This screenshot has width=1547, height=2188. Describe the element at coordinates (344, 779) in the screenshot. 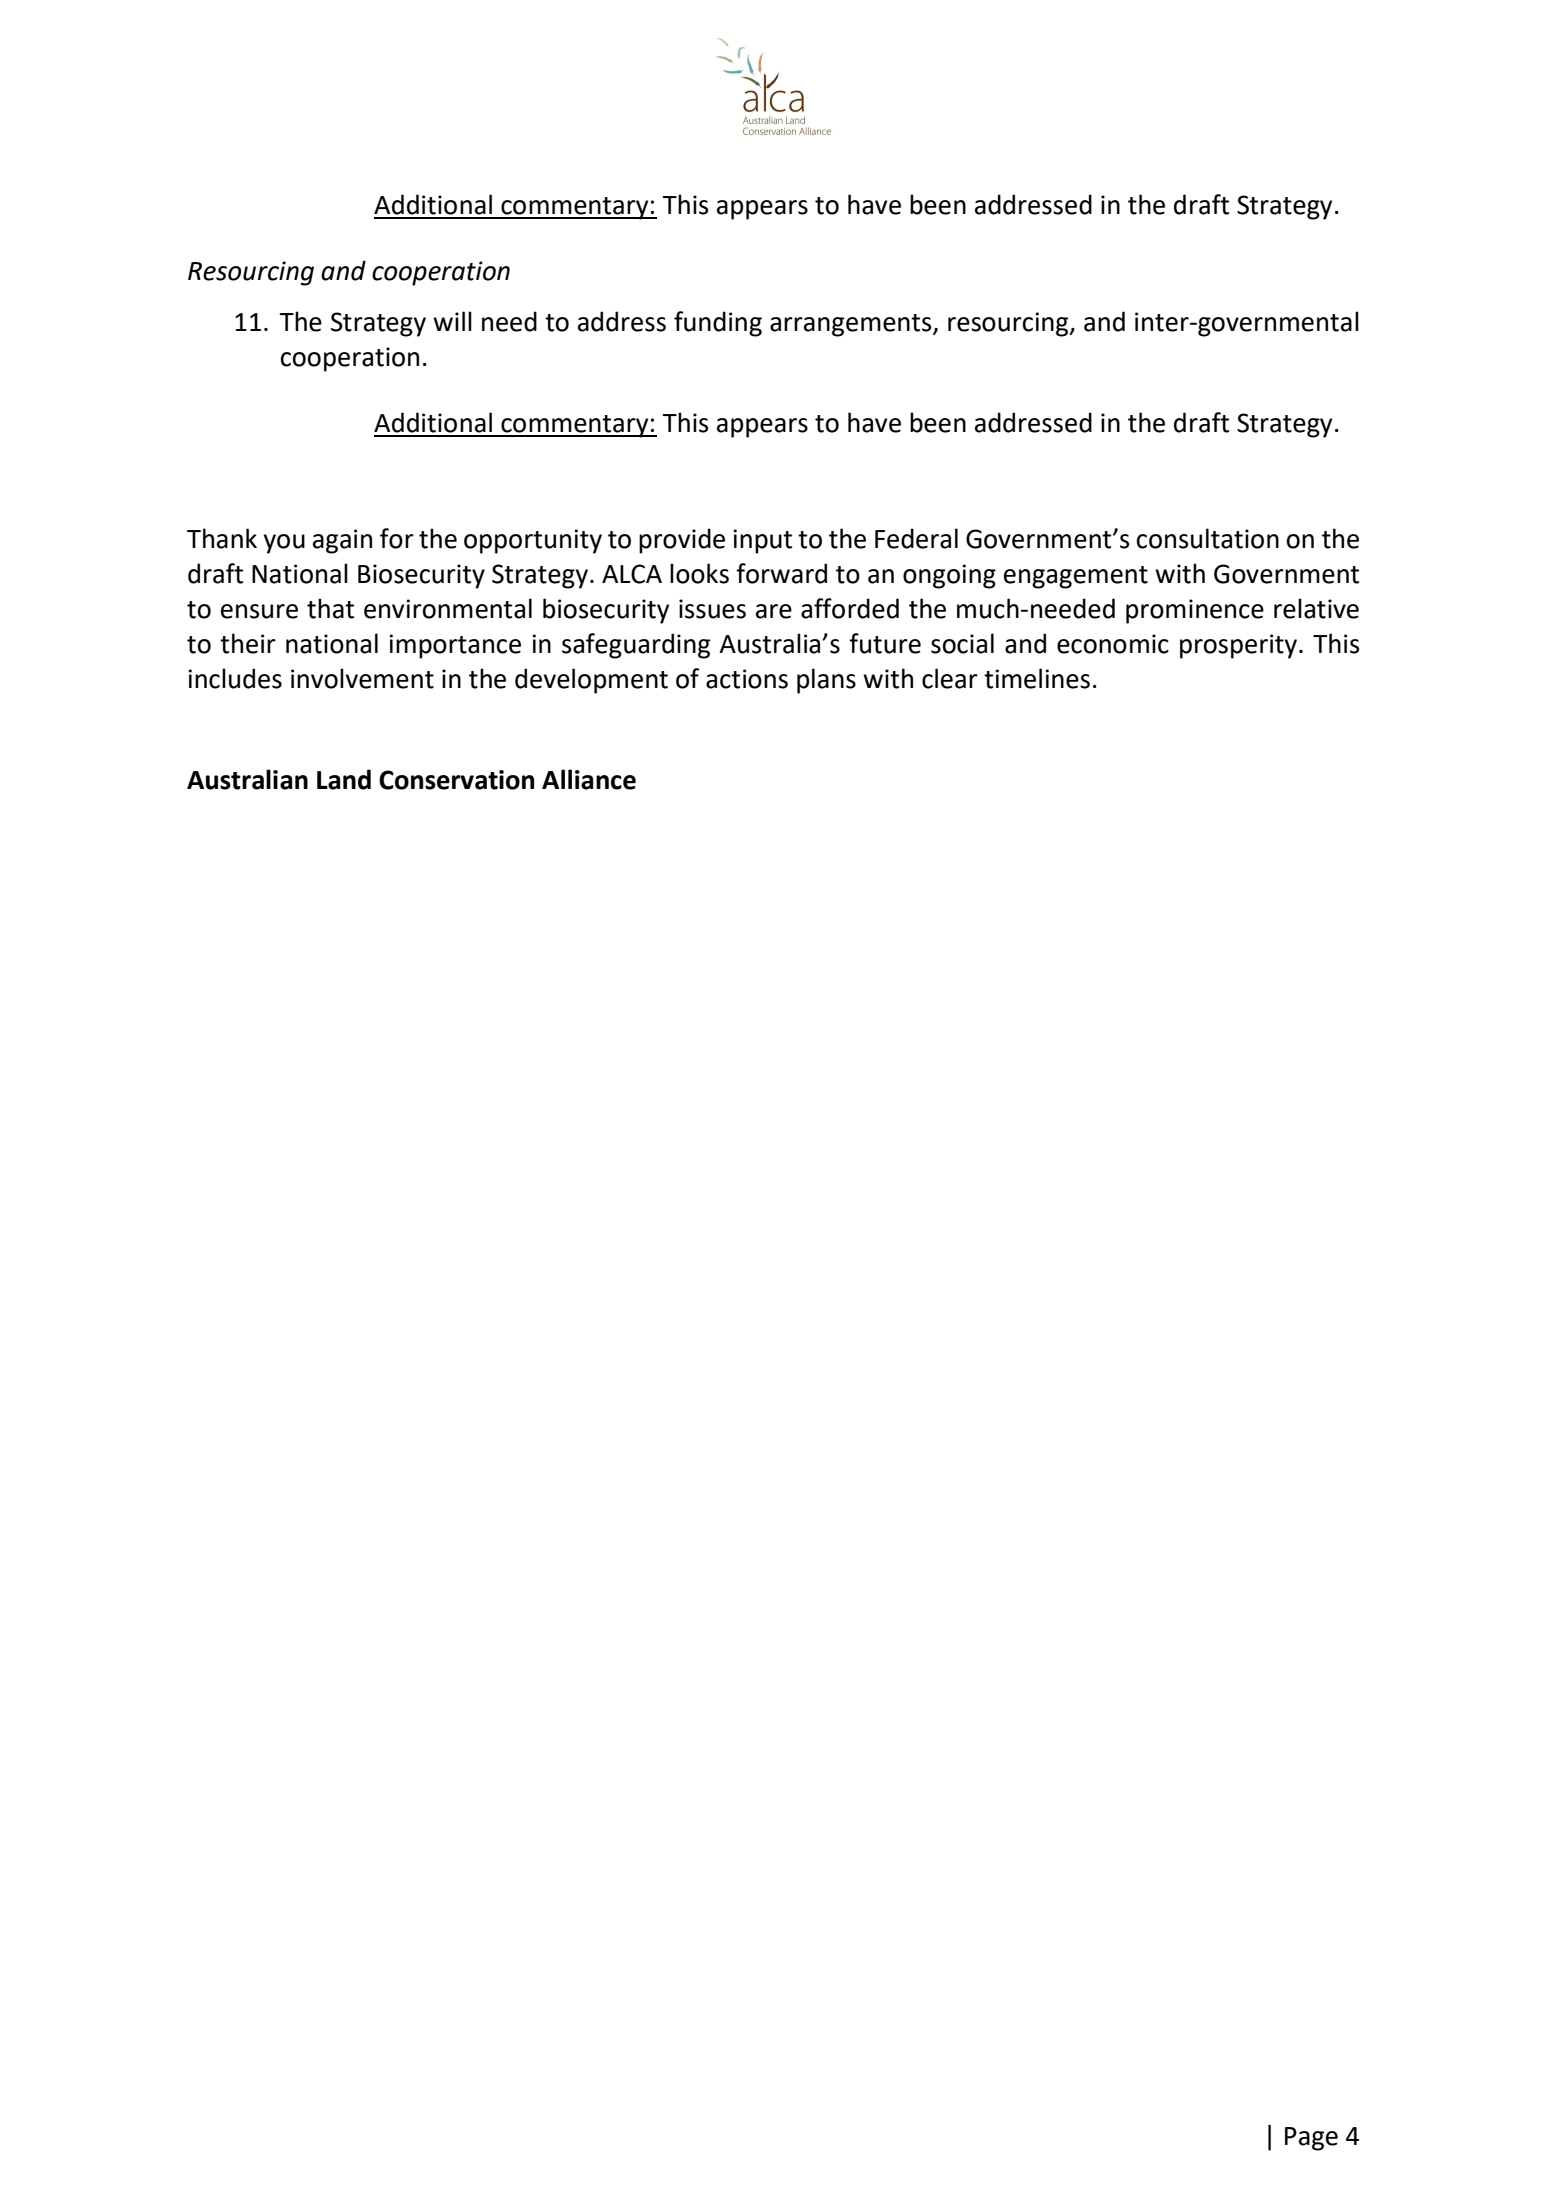

I see `Land` at that location.
